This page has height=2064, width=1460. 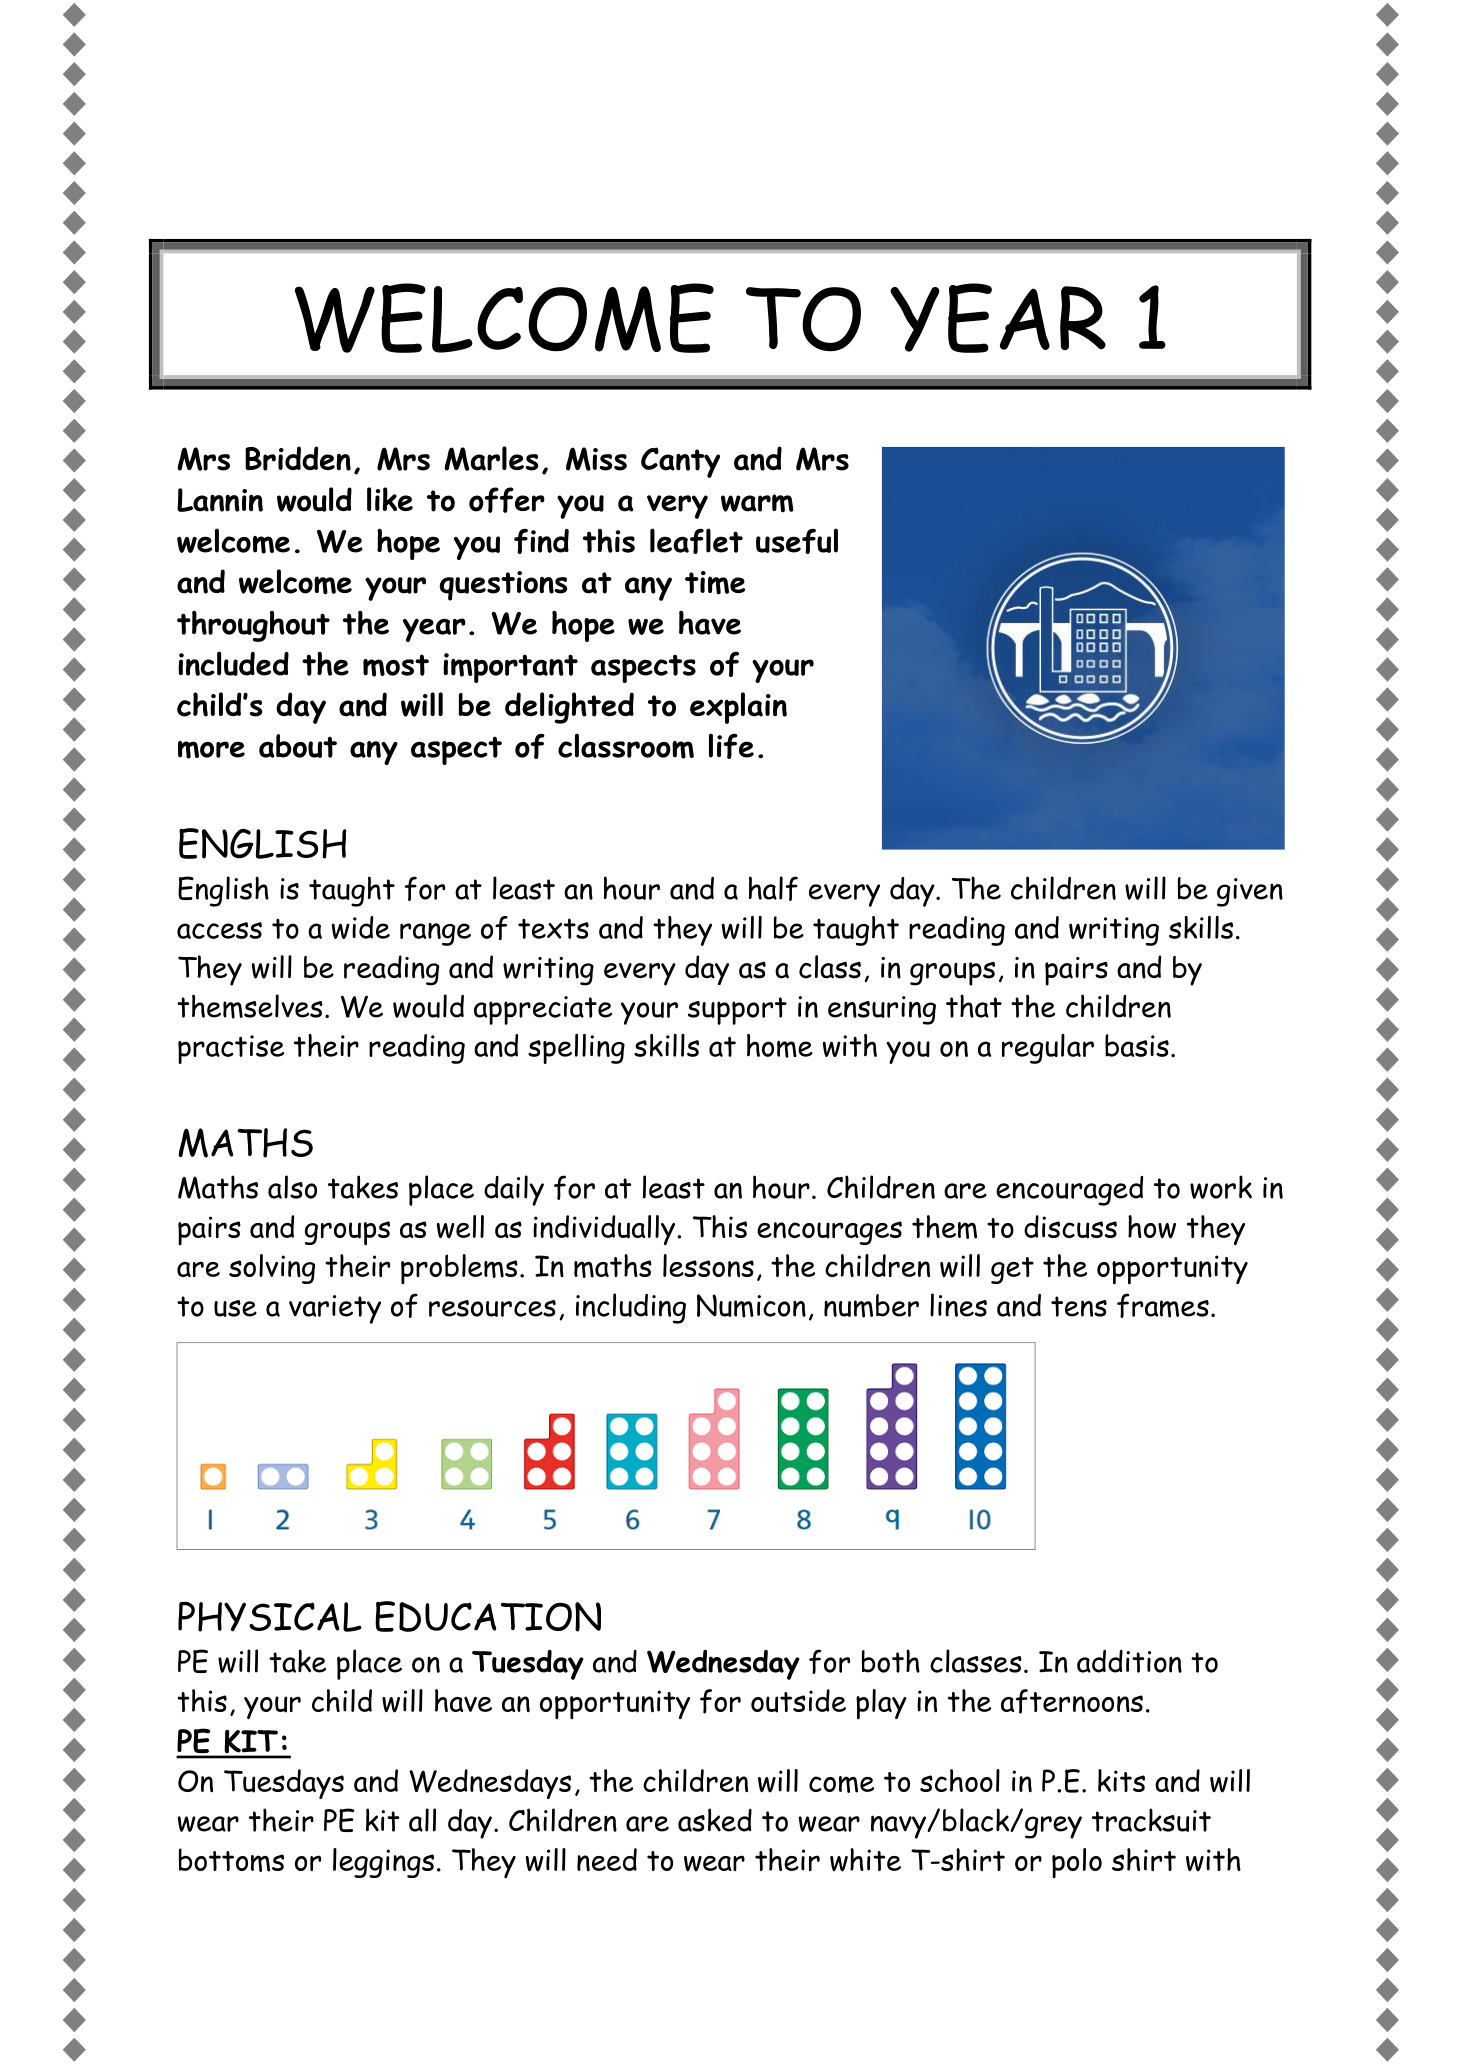 I want to click on variety, so click(x=335, y=1309).
